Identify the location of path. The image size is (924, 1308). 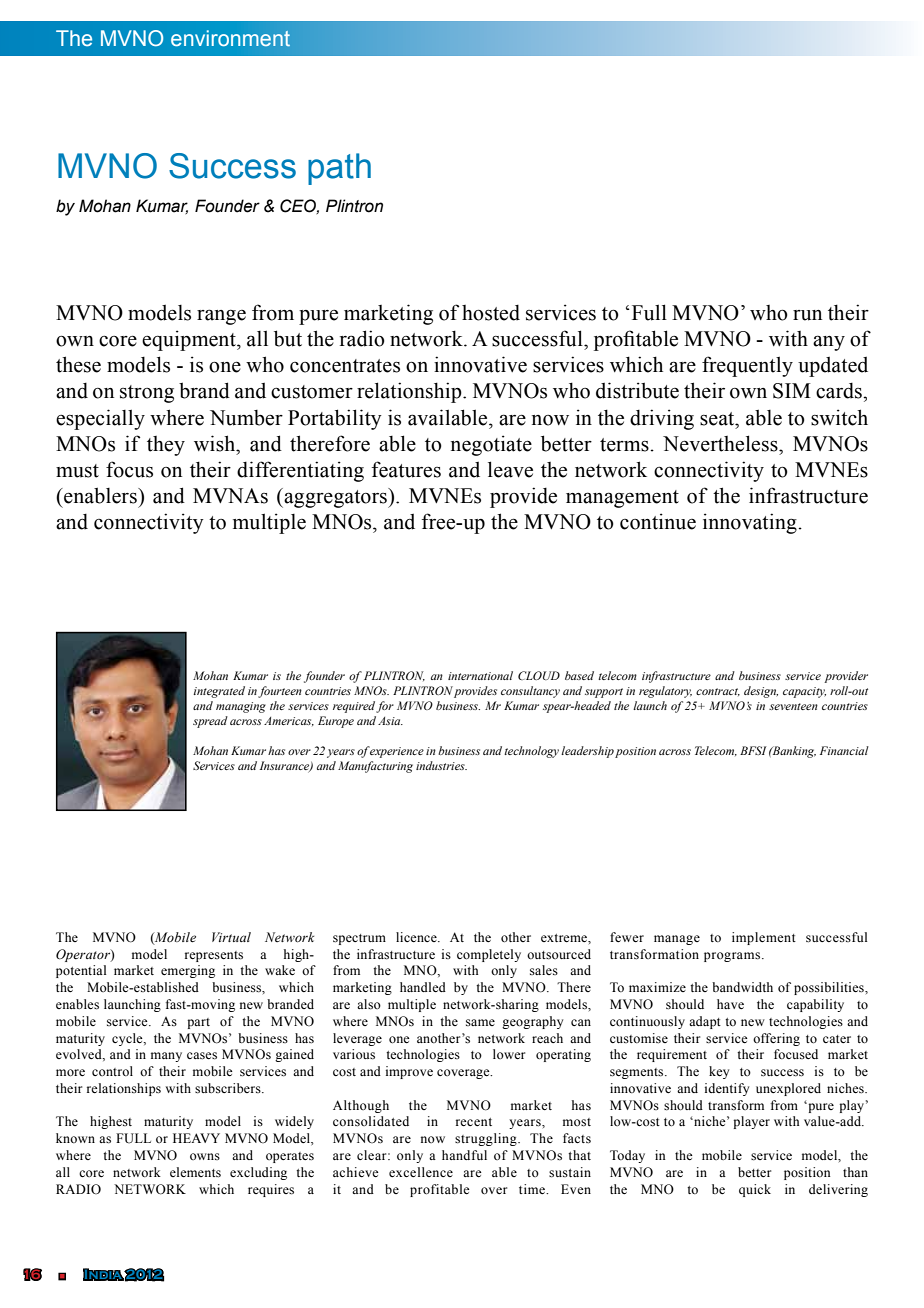
(339, 169).
